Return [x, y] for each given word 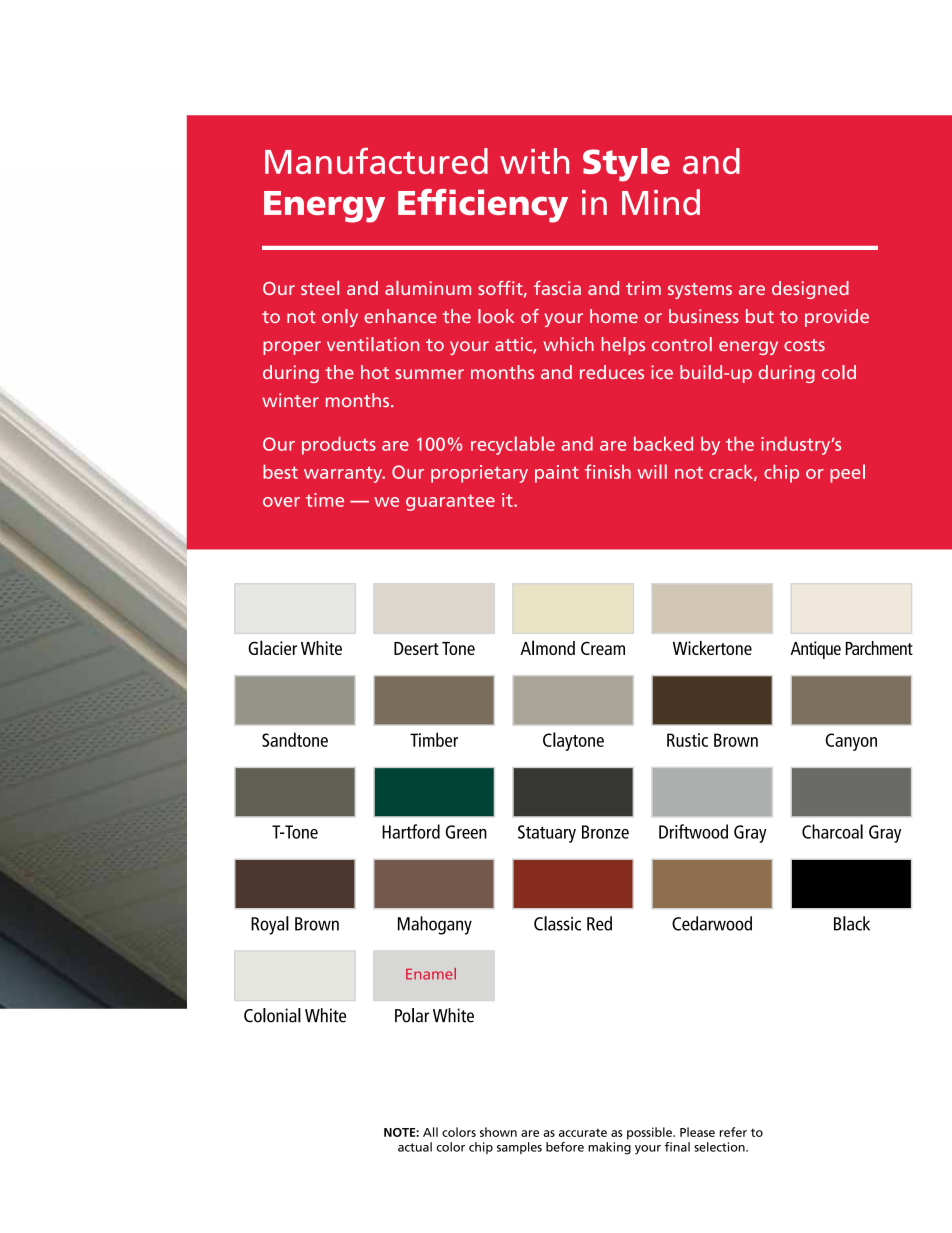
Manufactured [376, 161]
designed [810, 290]
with [534, 161]
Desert [416, 648]
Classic [557, 923]
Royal [270, 925]
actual [415, 1147]
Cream [603, 648]
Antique [816, 650]
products [339, 445]
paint [557, 474]
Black [852, 923]
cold [839, 372]
